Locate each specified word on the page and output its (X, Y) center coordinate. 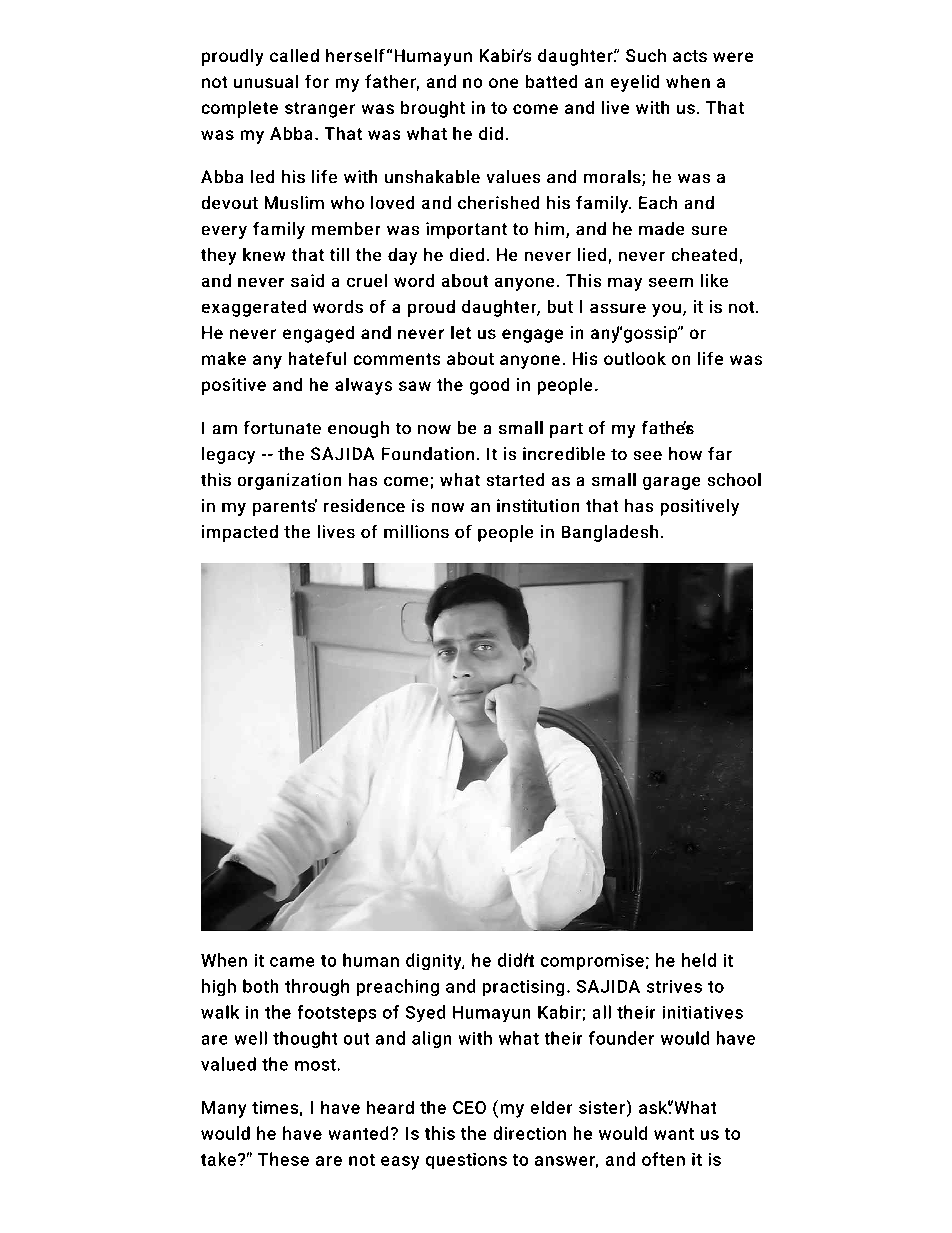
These (283, 1159)
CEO (469, 1107)
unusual (266, 81)
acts (690, 56)
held (699, 960)
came (292, 962)
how (685, 453)
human (371, 960)
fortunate (282, 427)
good (489, 386)
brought (433, 109)
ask (653, 1107)
